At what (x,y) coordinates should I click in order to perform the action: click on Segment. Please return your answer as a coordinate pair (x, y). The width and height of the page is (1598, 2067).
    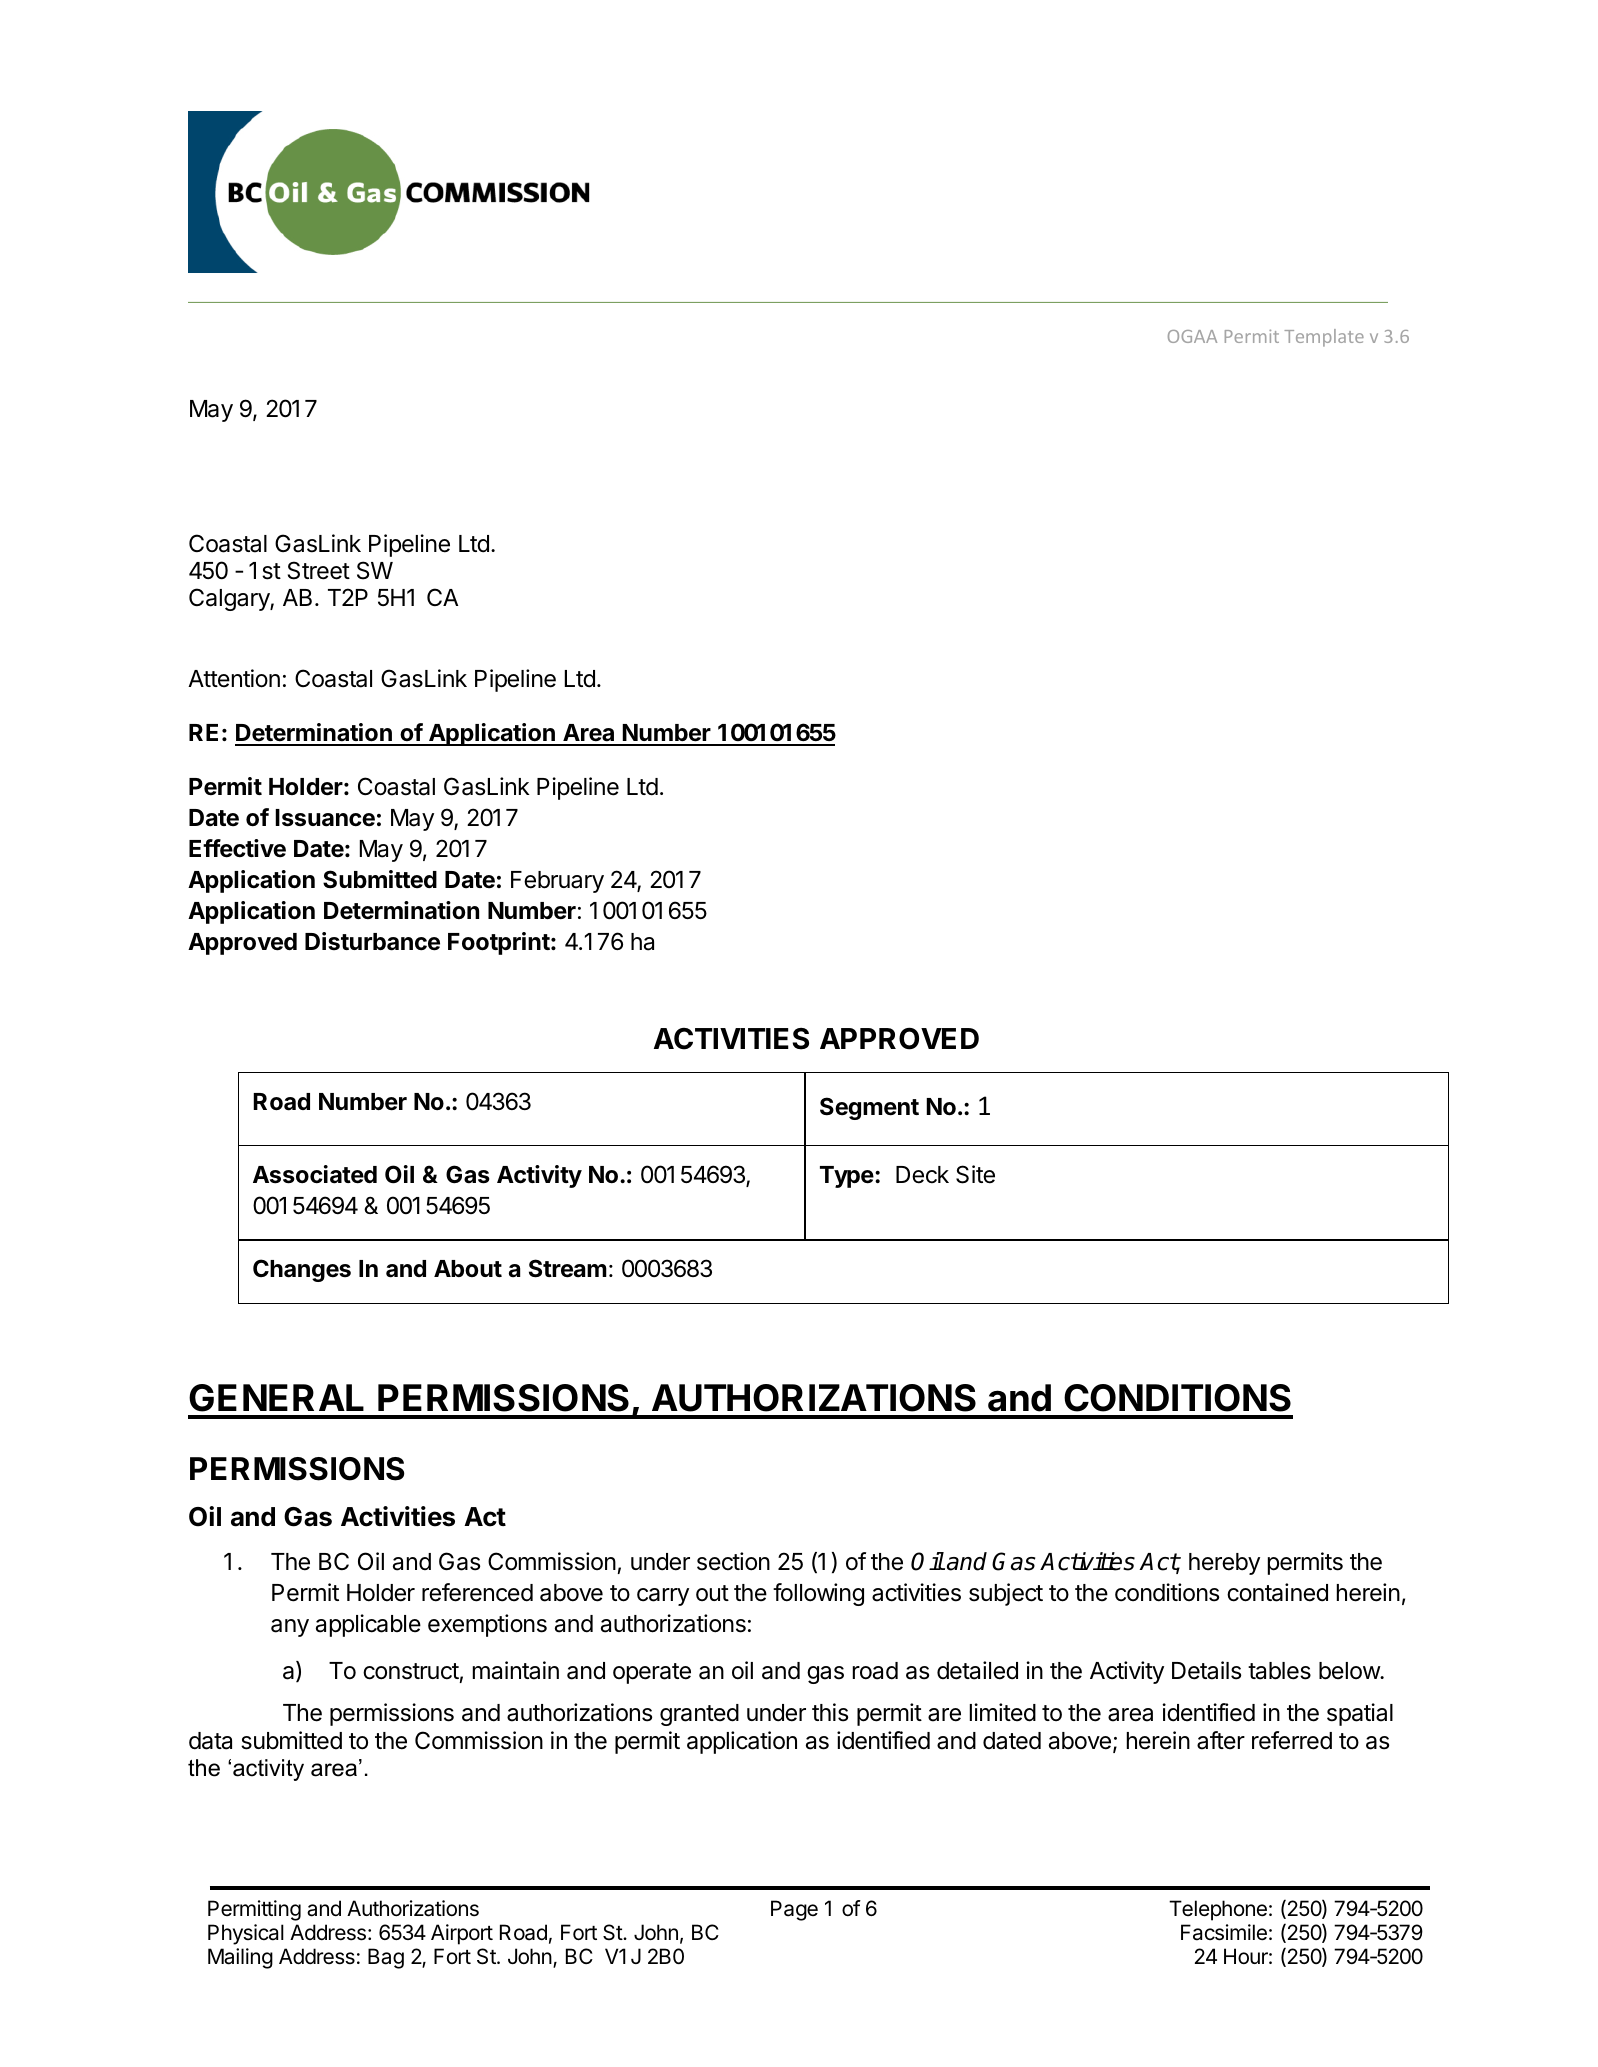
    Looking at the image, I should click on (869, 1108).
